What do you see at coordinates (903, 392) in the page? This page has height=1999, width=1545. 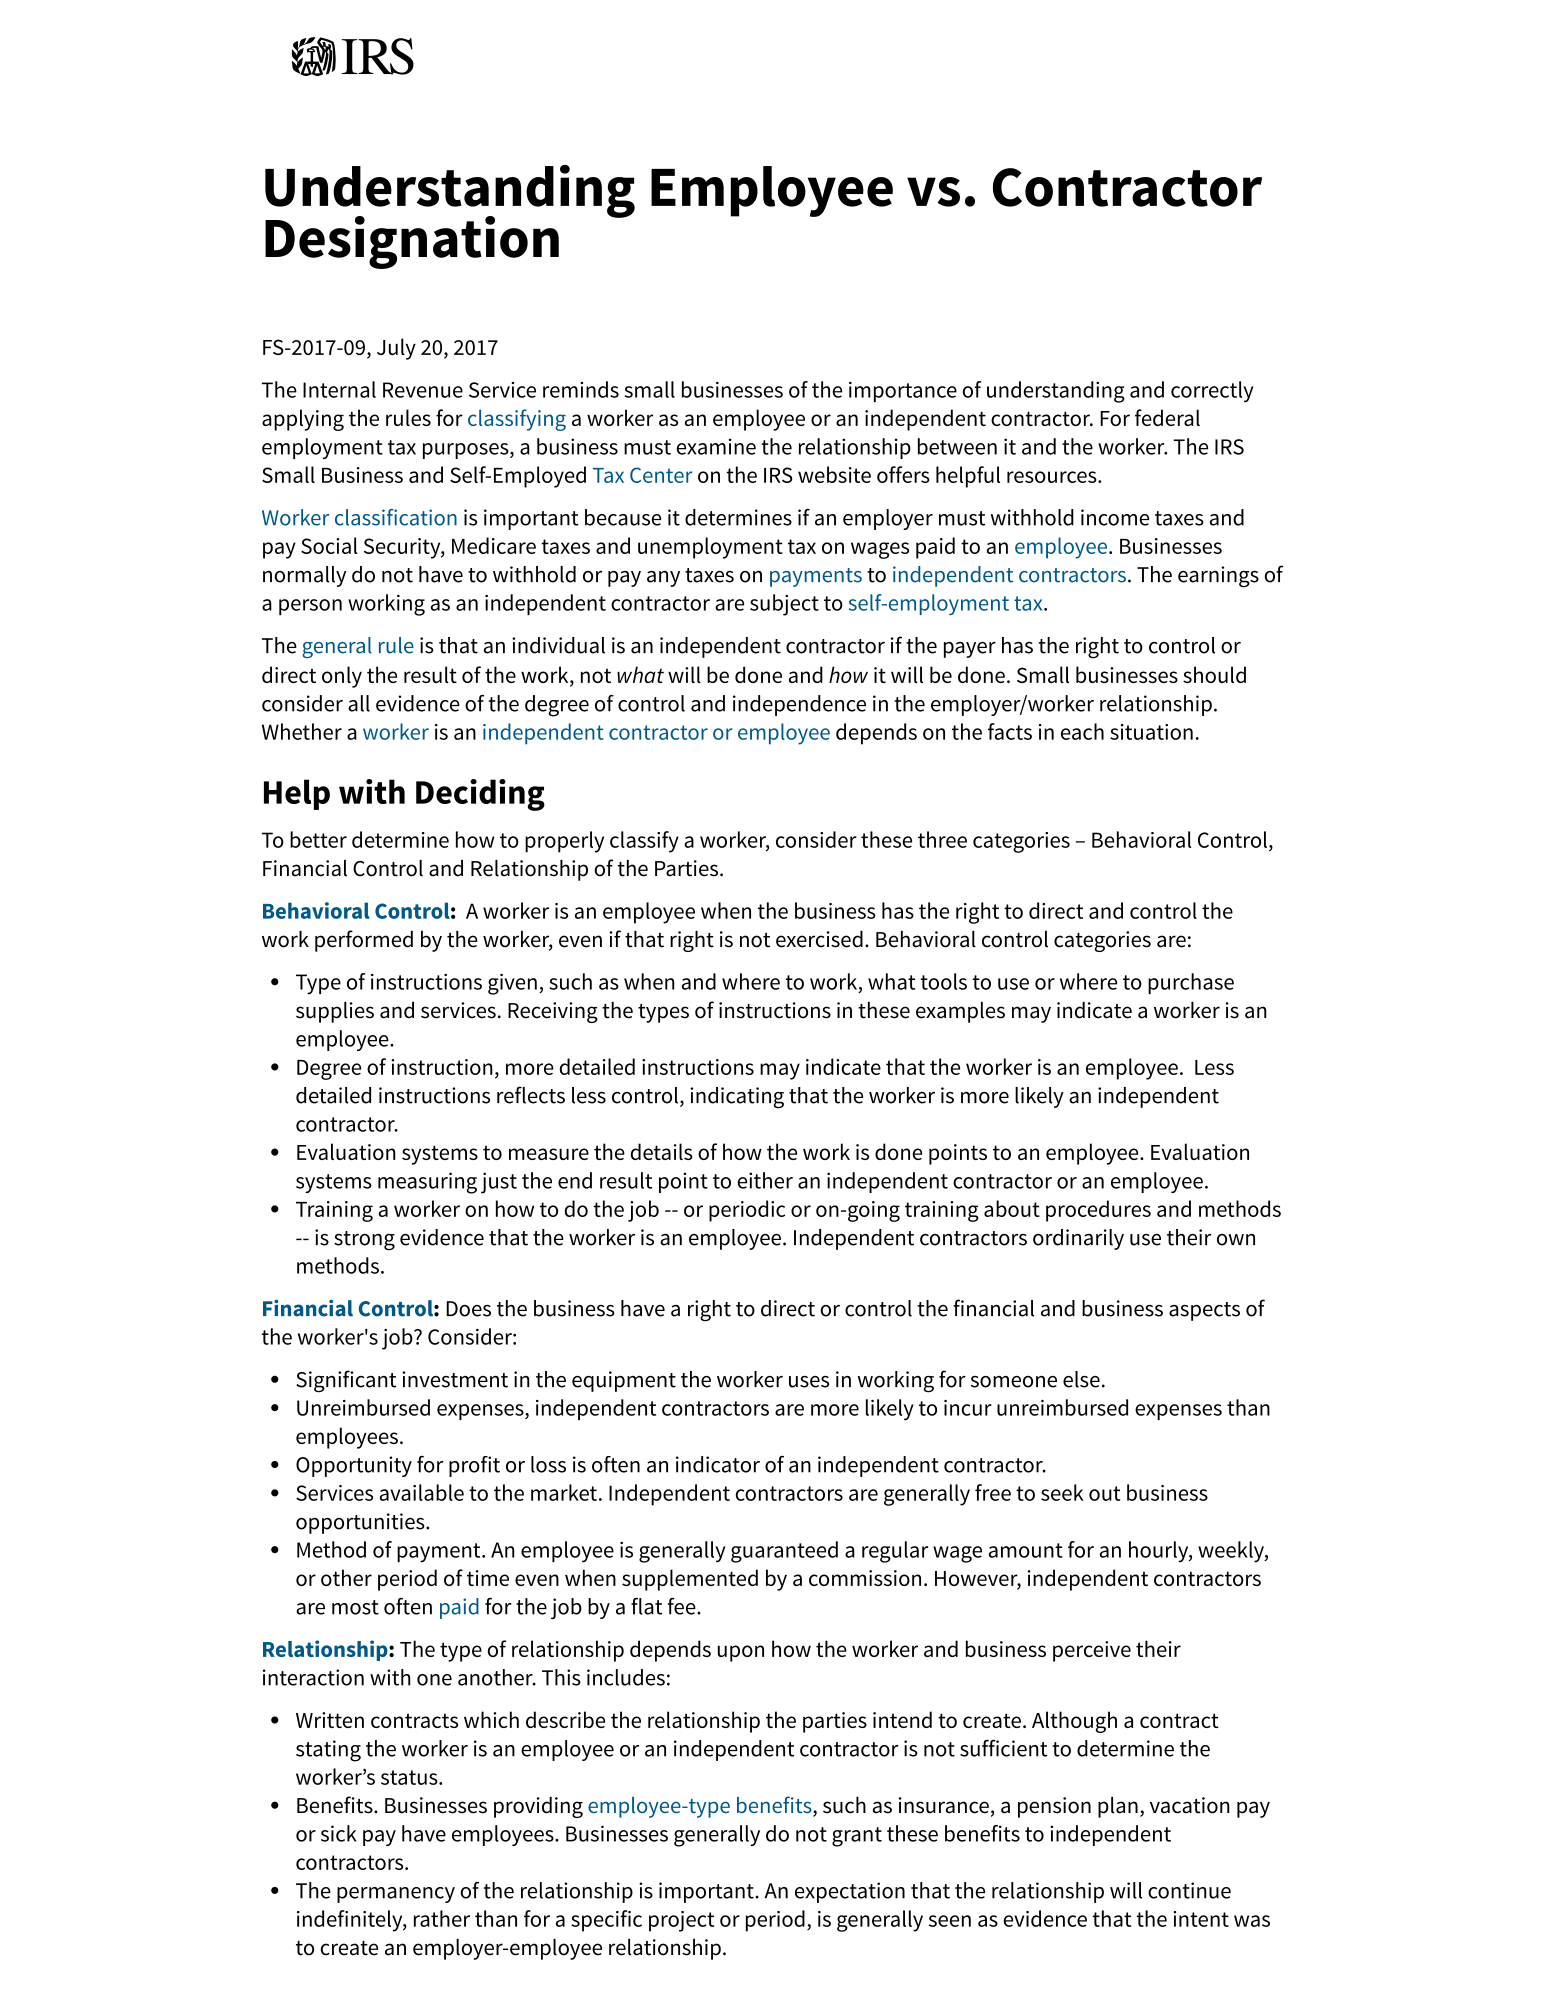 I see `importance` at bounding box center [903, 392].
